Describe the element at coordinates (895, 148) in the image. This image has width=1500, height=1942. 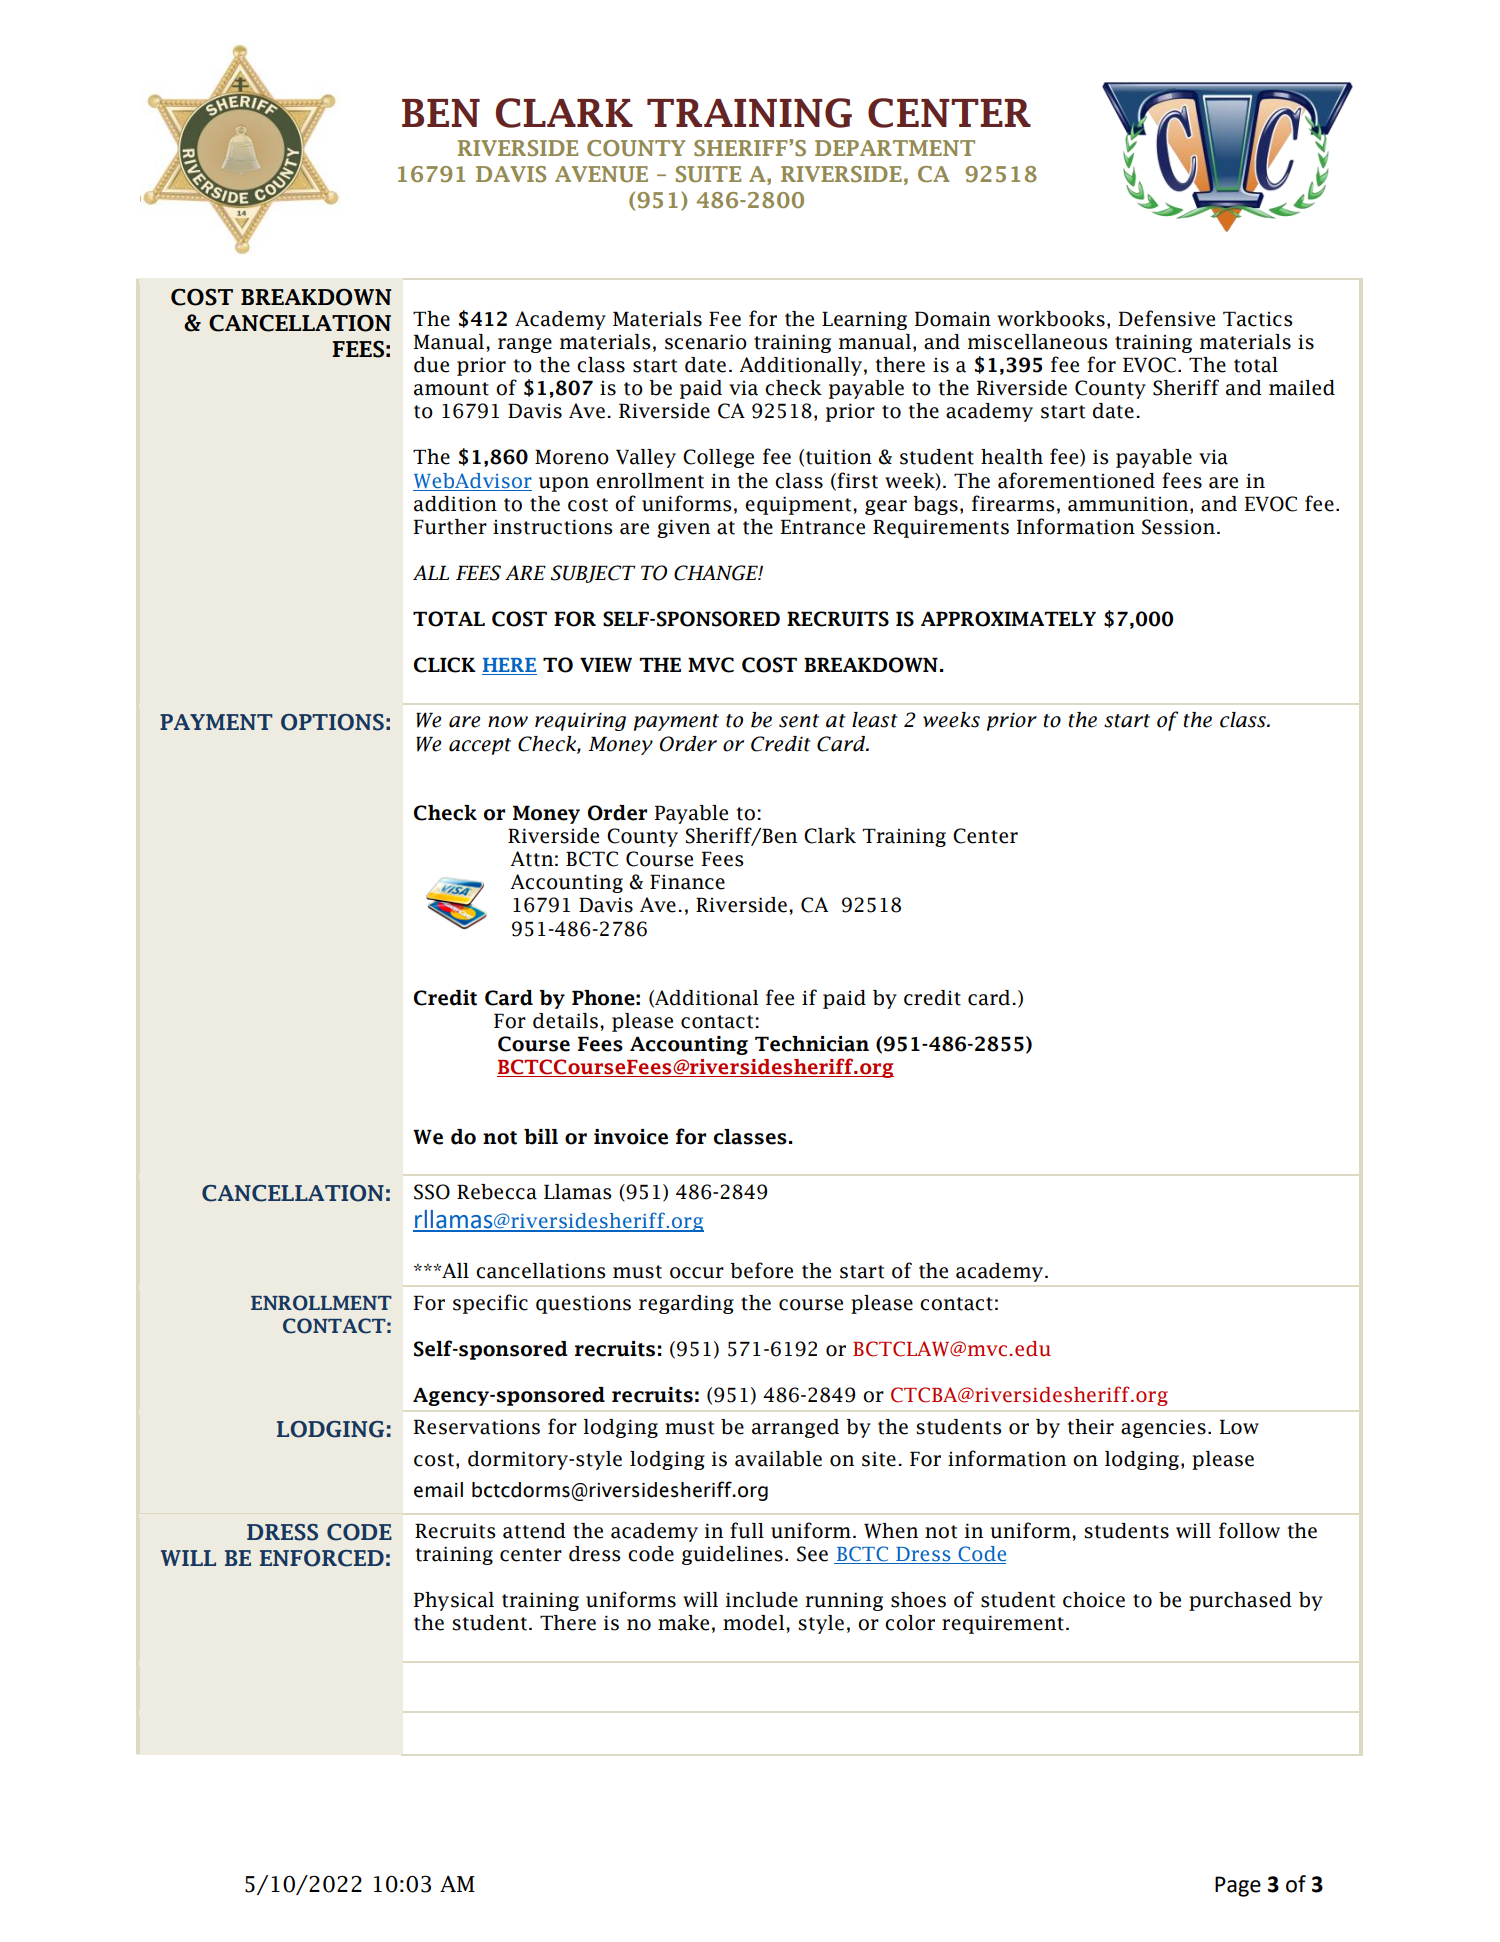
I see `DEPARTMENT` at that location.
